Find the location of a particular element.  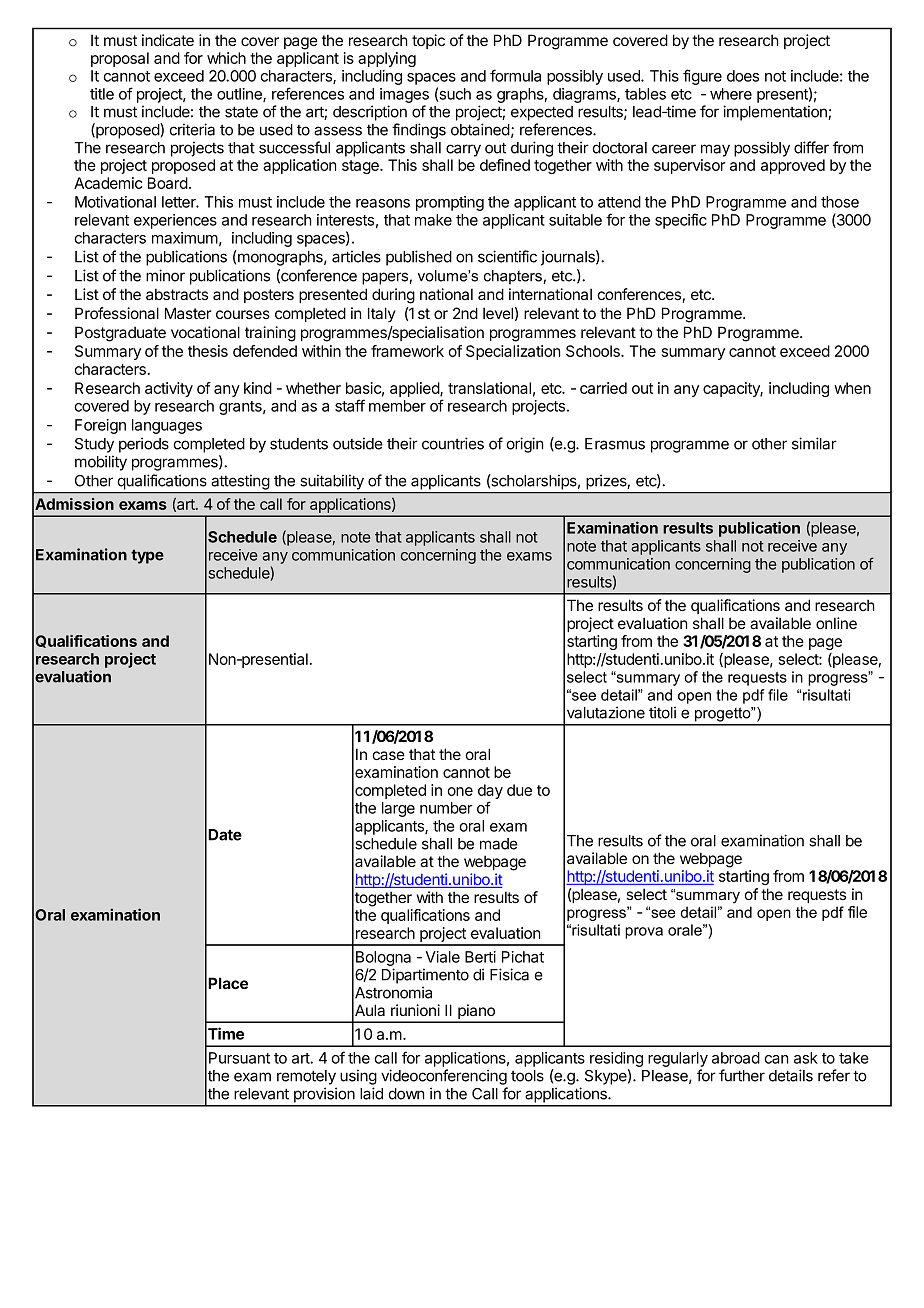

day is located at coordinates (490, 793).
